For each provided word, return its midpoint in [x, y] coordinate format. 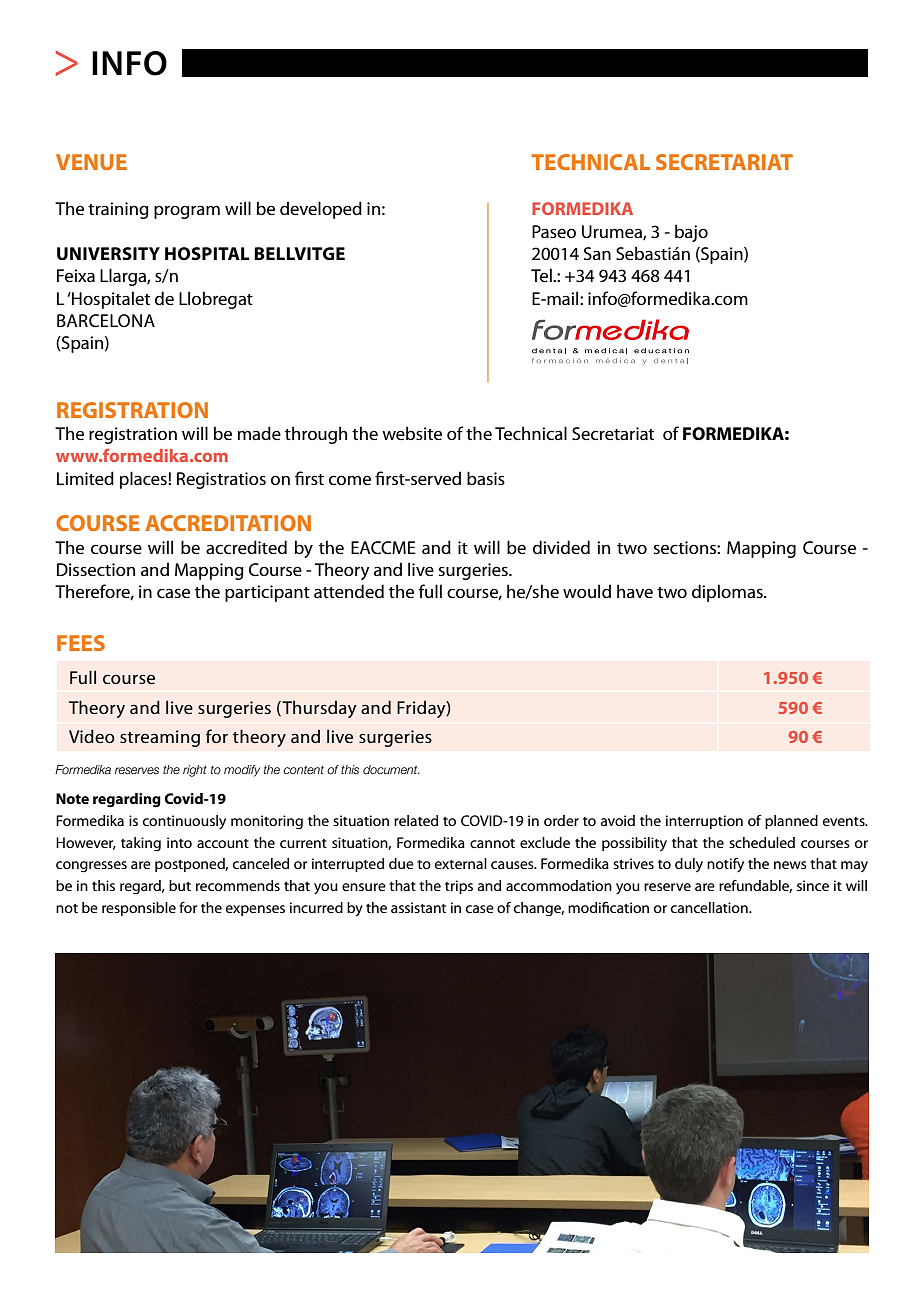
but [180, 885]
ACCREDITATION [228, 523]
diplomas [728, 593]
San [597, 253]
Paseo [554, 231]
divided [561, 547]
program [187, 212]
